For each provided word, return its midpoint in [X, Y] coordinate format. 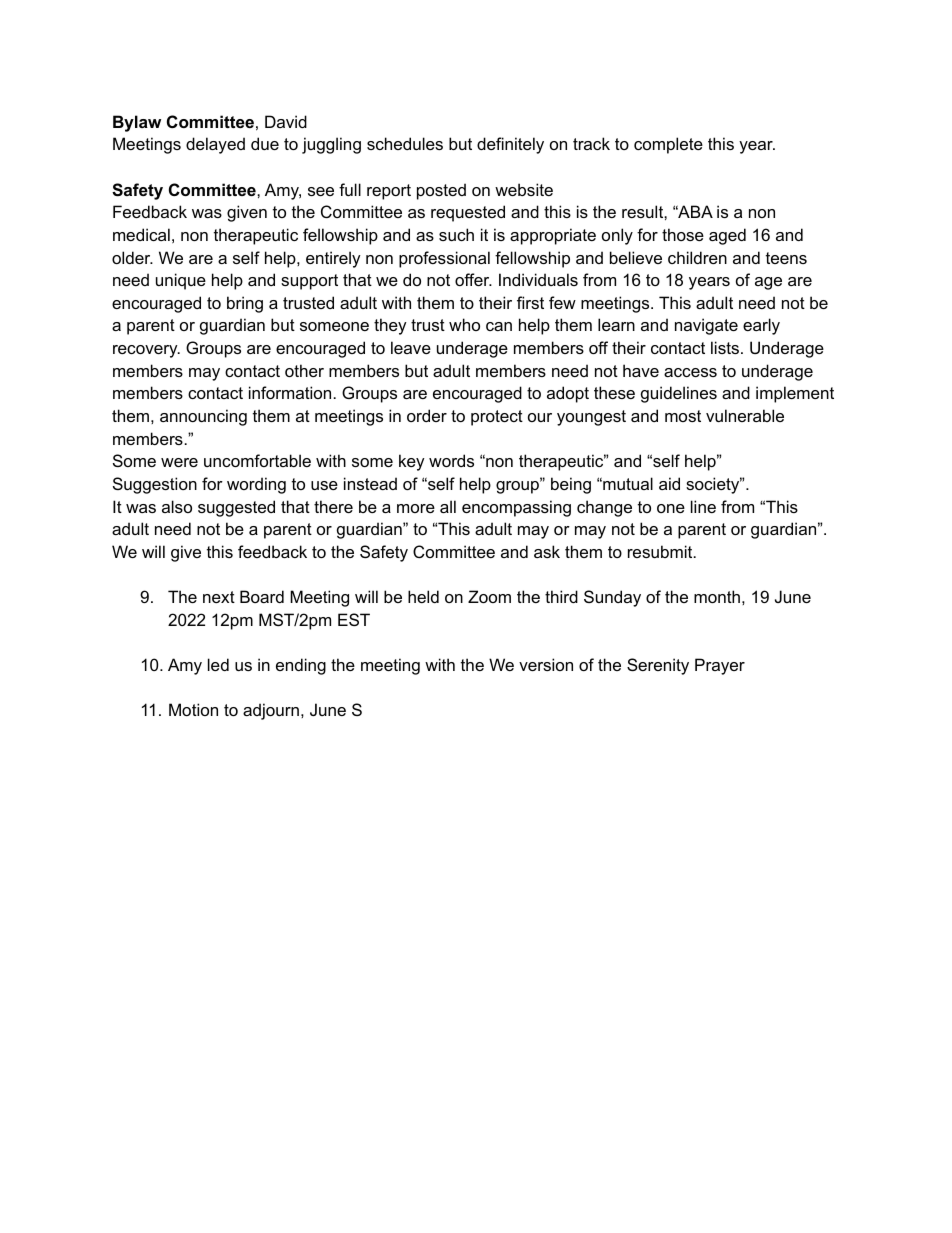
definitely [510, 145]
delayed [215, 145]
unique [181, 281]
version [546, 664]
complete [668, 145]
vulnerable [745, 415]
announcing [203, 417]
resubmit [661, 551]
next [219, 597]
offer [473, 279]
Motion [193, 709]
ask [547, 551]
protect [497, 418]
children [697, 257]
